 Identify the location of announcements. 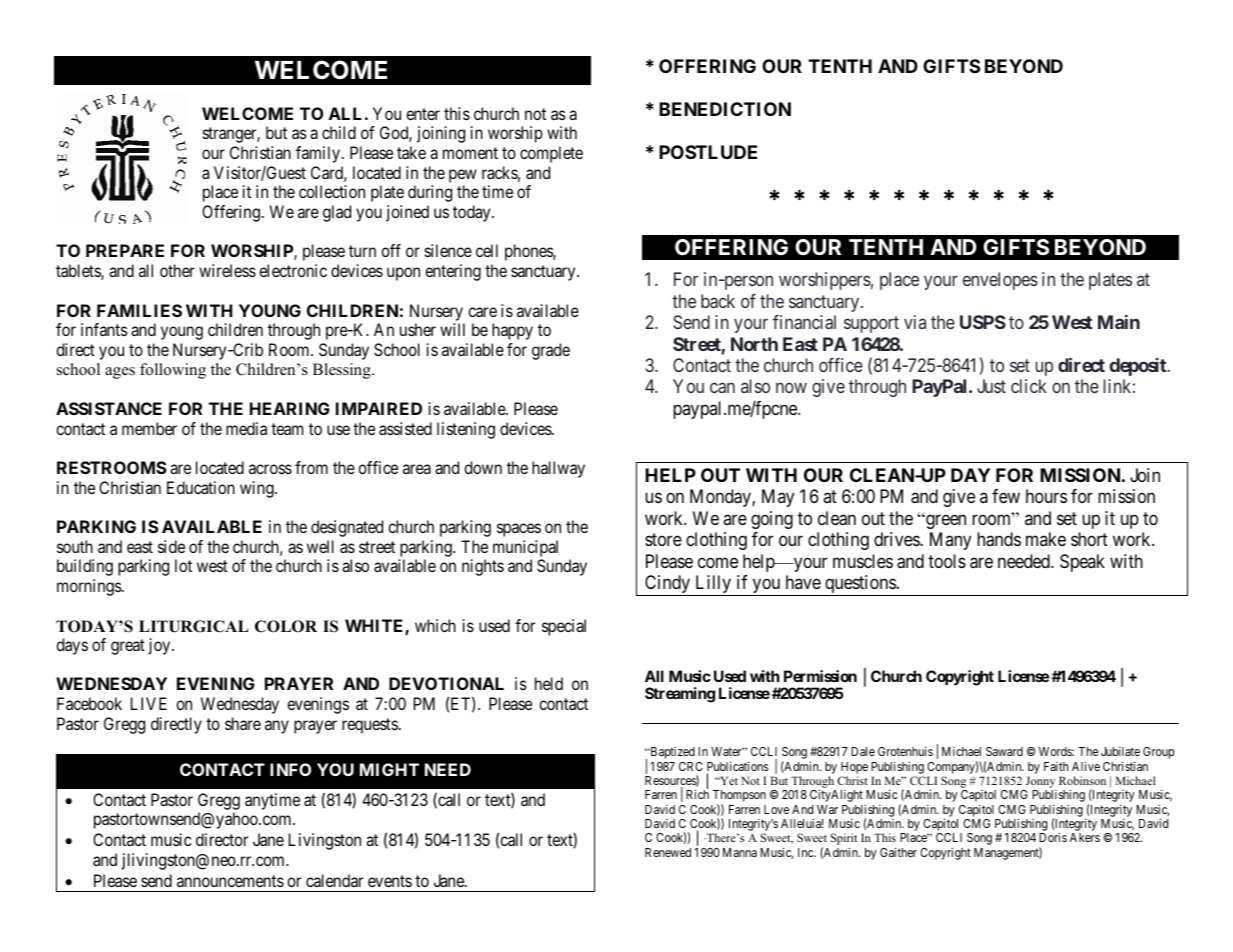
(230, 881).
